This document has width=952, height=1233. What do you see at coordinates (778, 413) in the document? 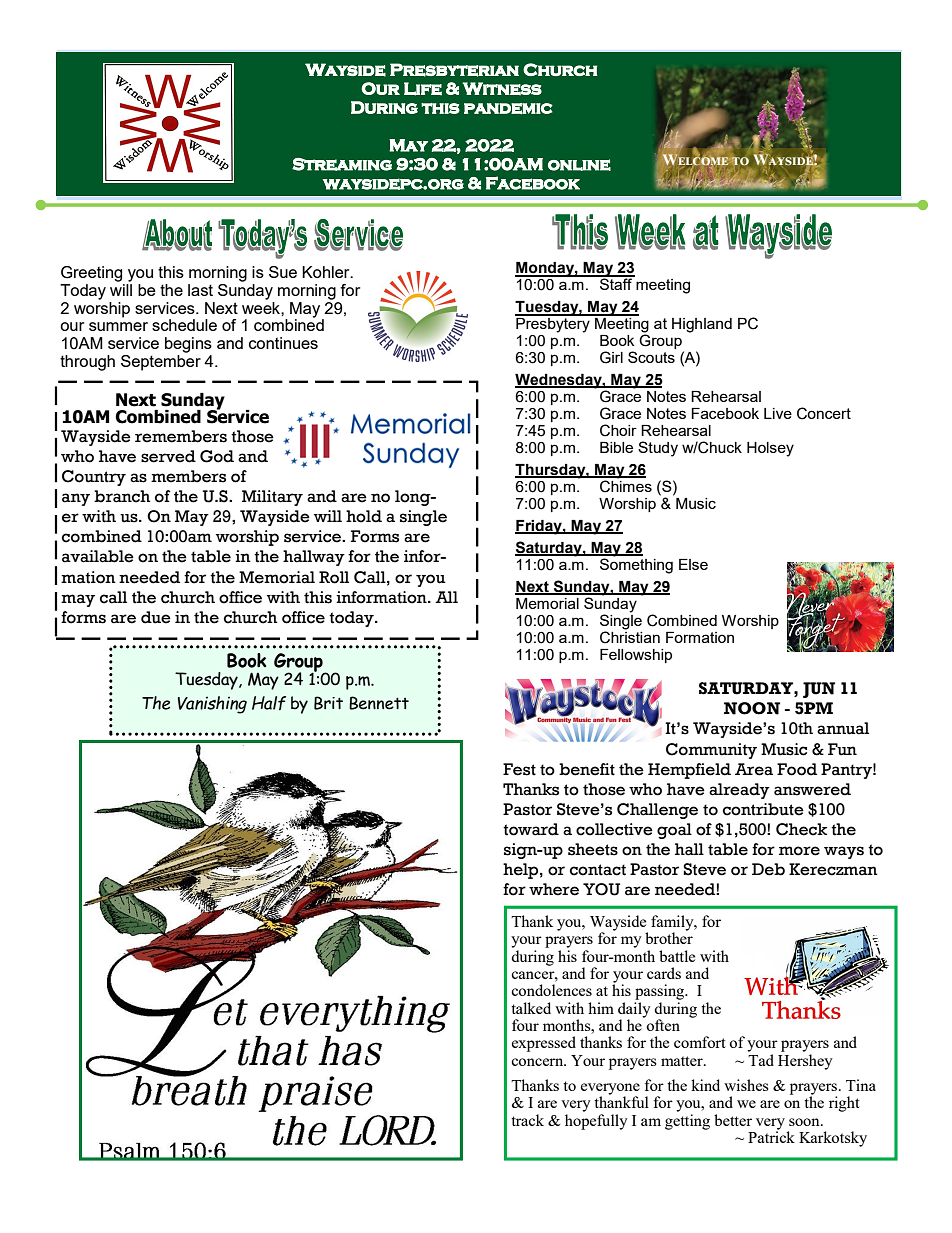
I see `Live` at bounding box center [778, 413].
